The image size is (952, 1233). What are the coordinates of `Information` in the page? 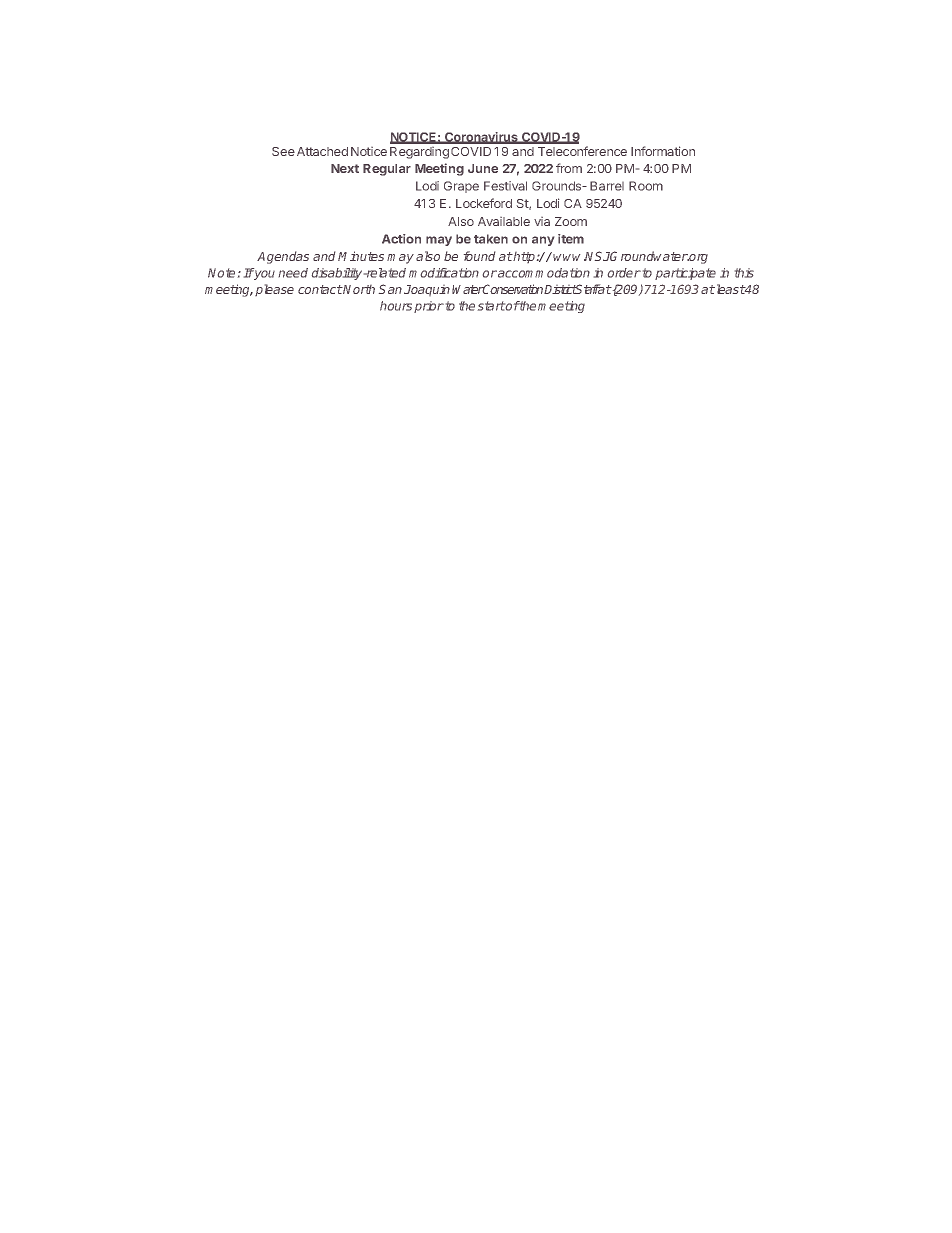 It's located at (663, 151).
